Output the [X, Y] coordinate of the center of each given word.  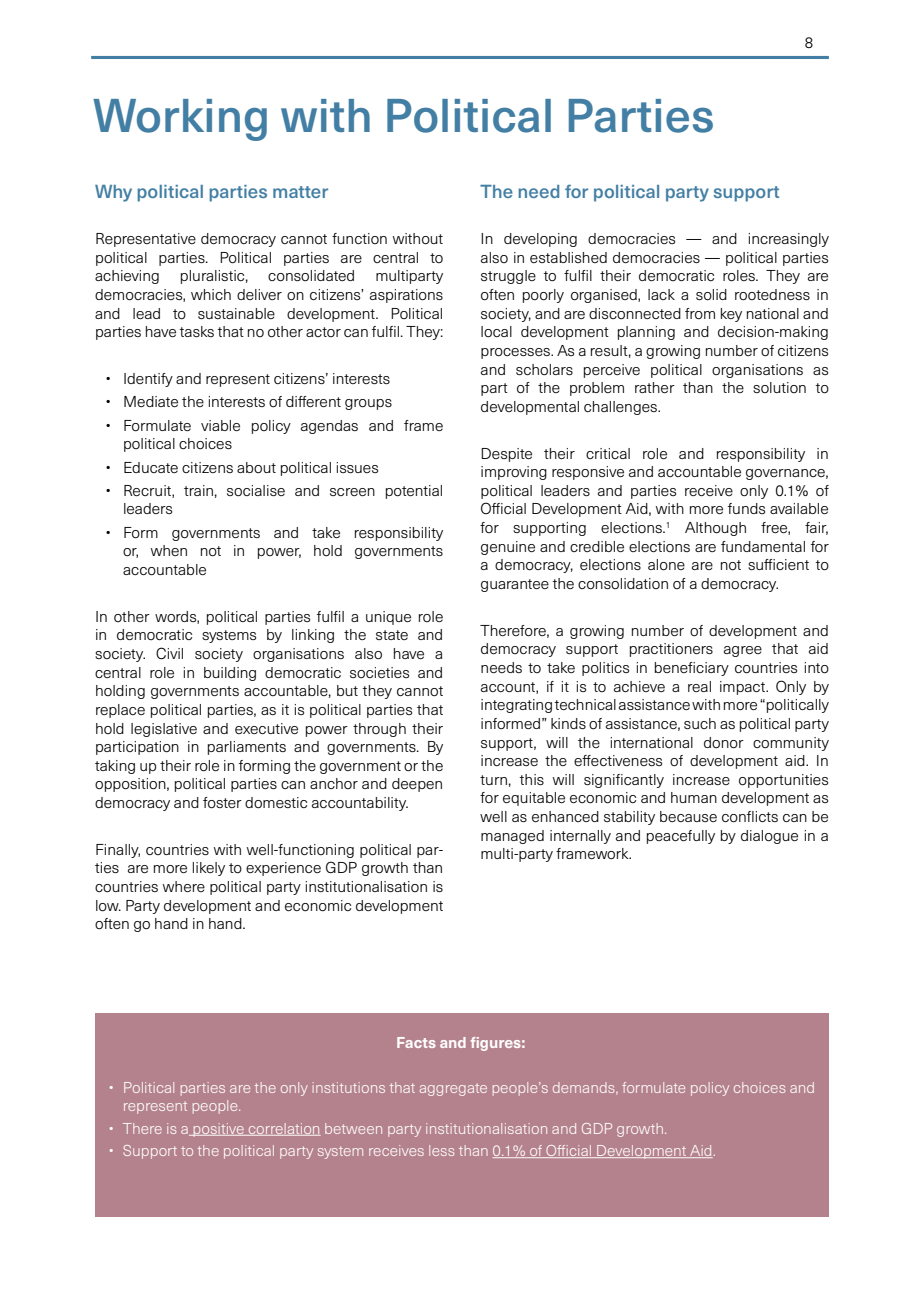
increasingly [789, 240]
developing [540, 240]
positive [218, 1130]
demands [585, 1088]
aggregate [453, 1090]
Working [180, 120]
